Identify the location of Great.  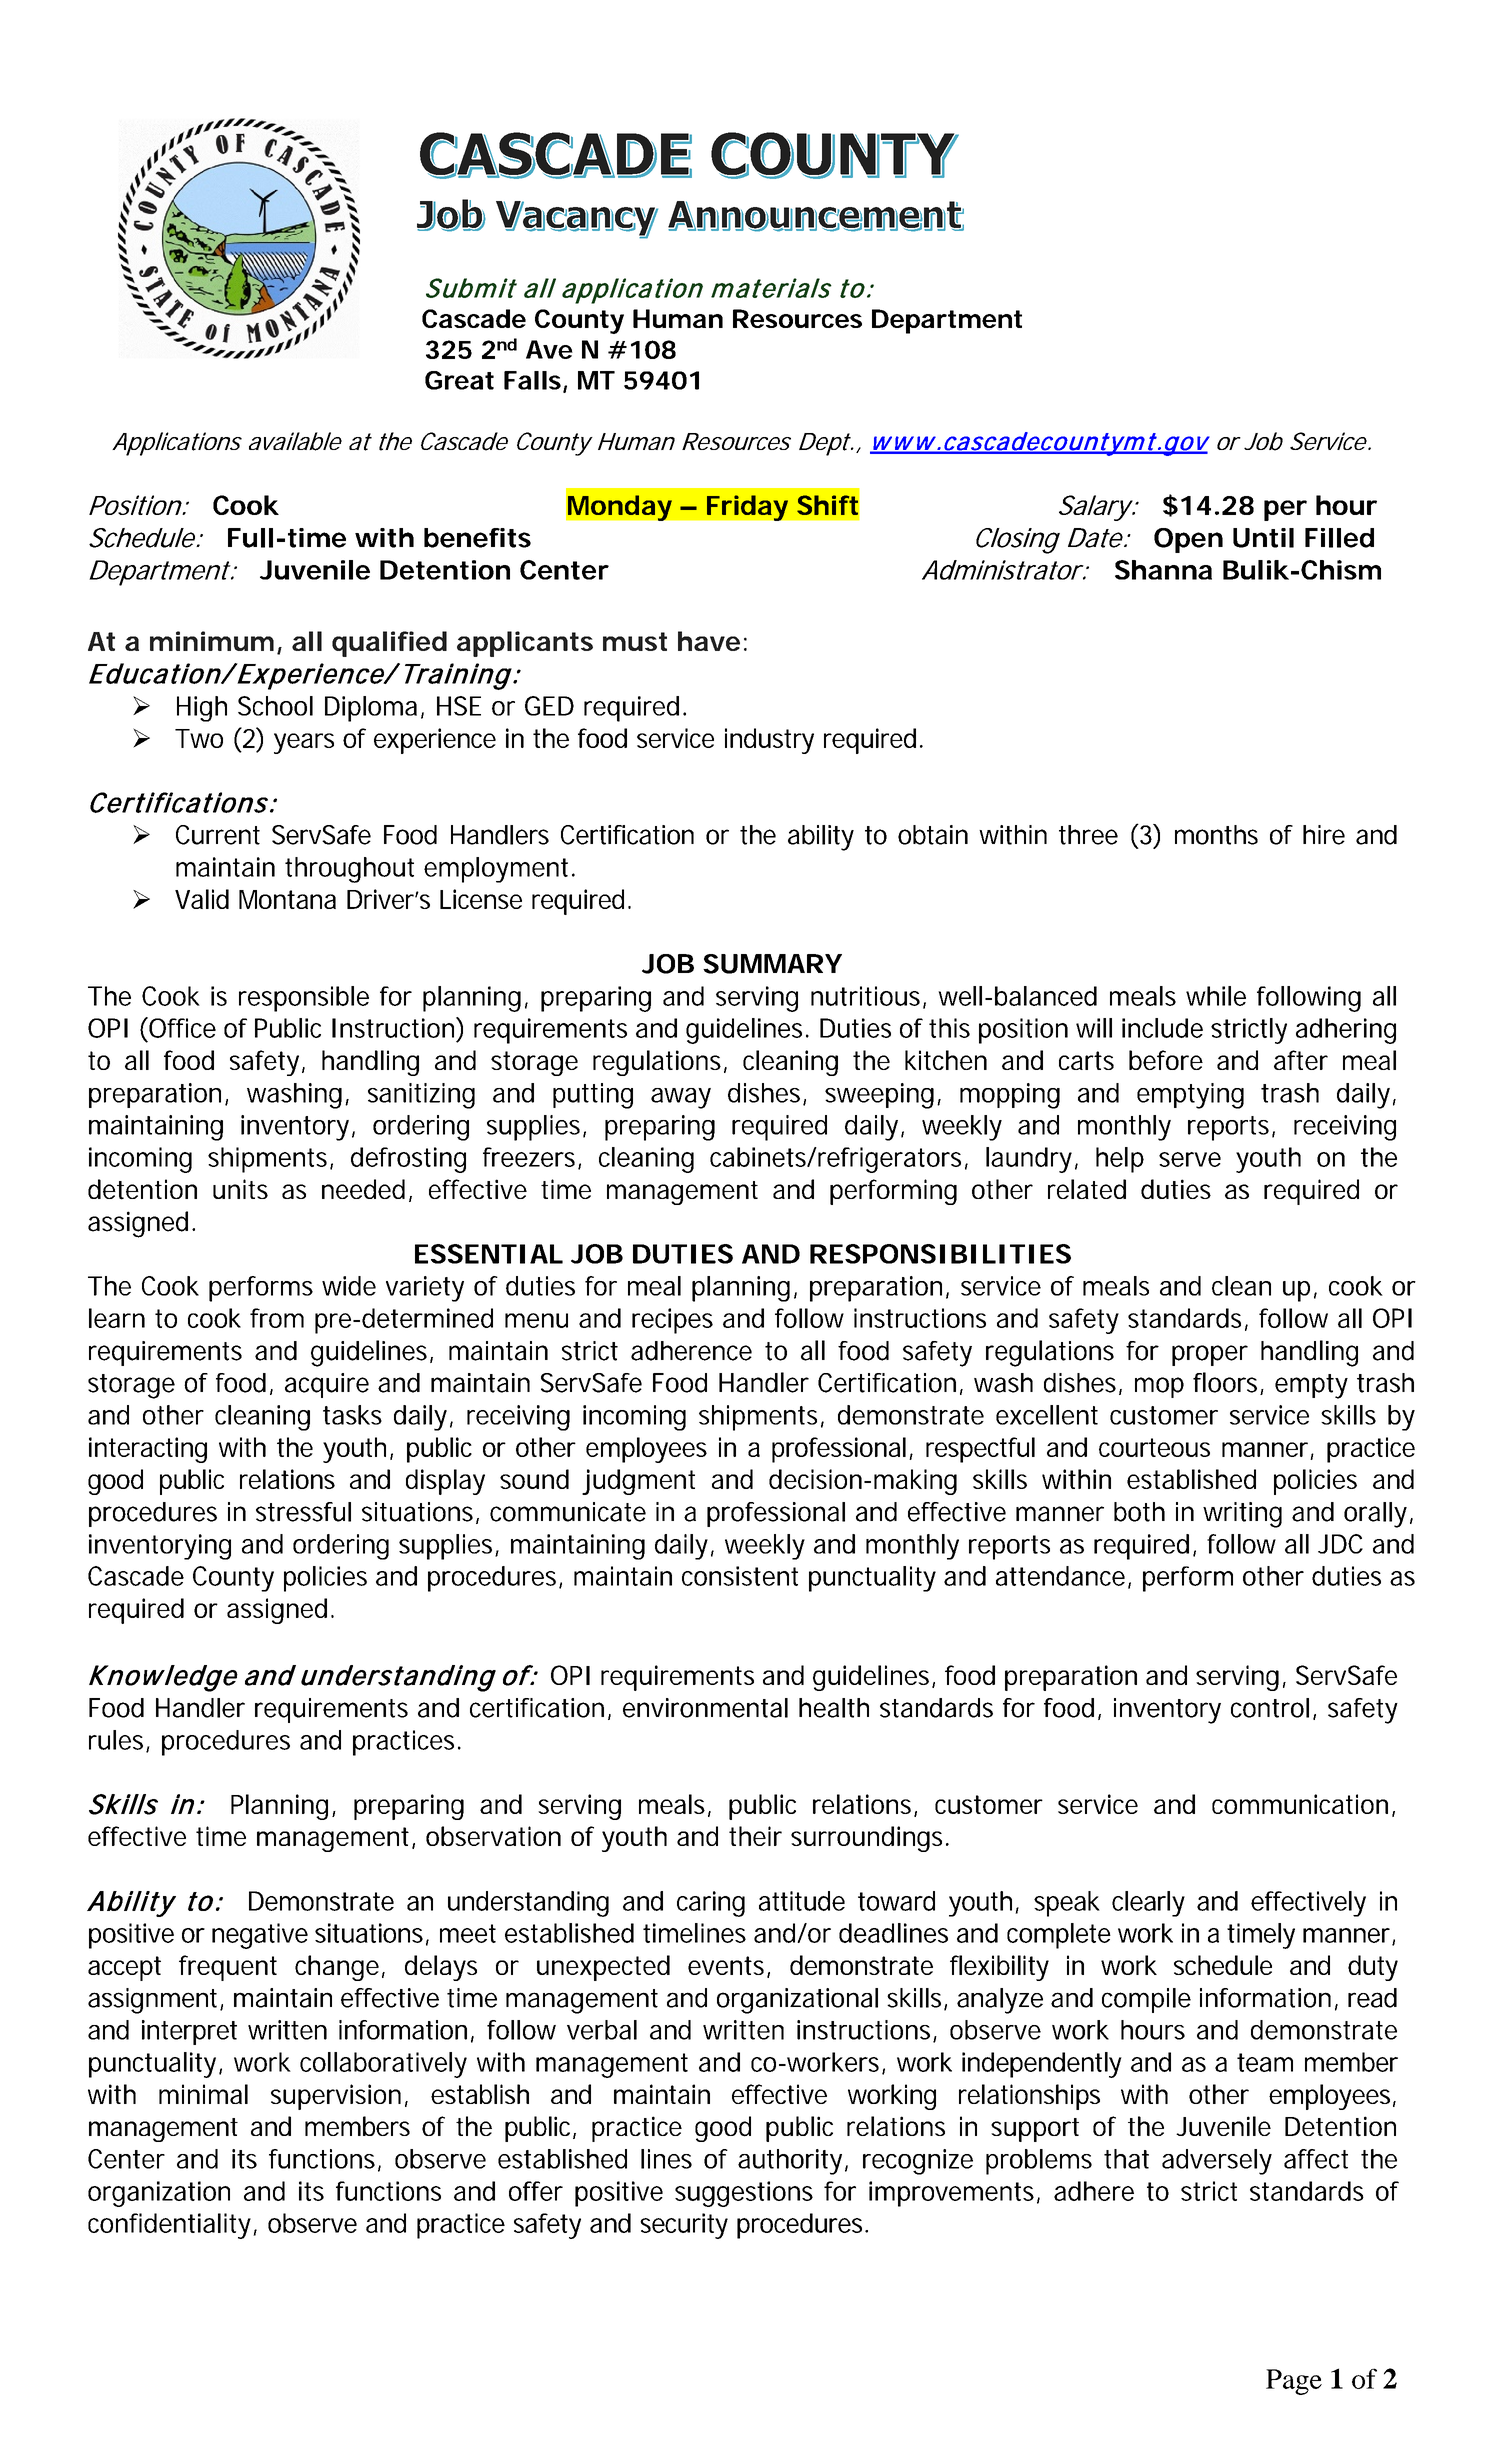
(459, 380).
